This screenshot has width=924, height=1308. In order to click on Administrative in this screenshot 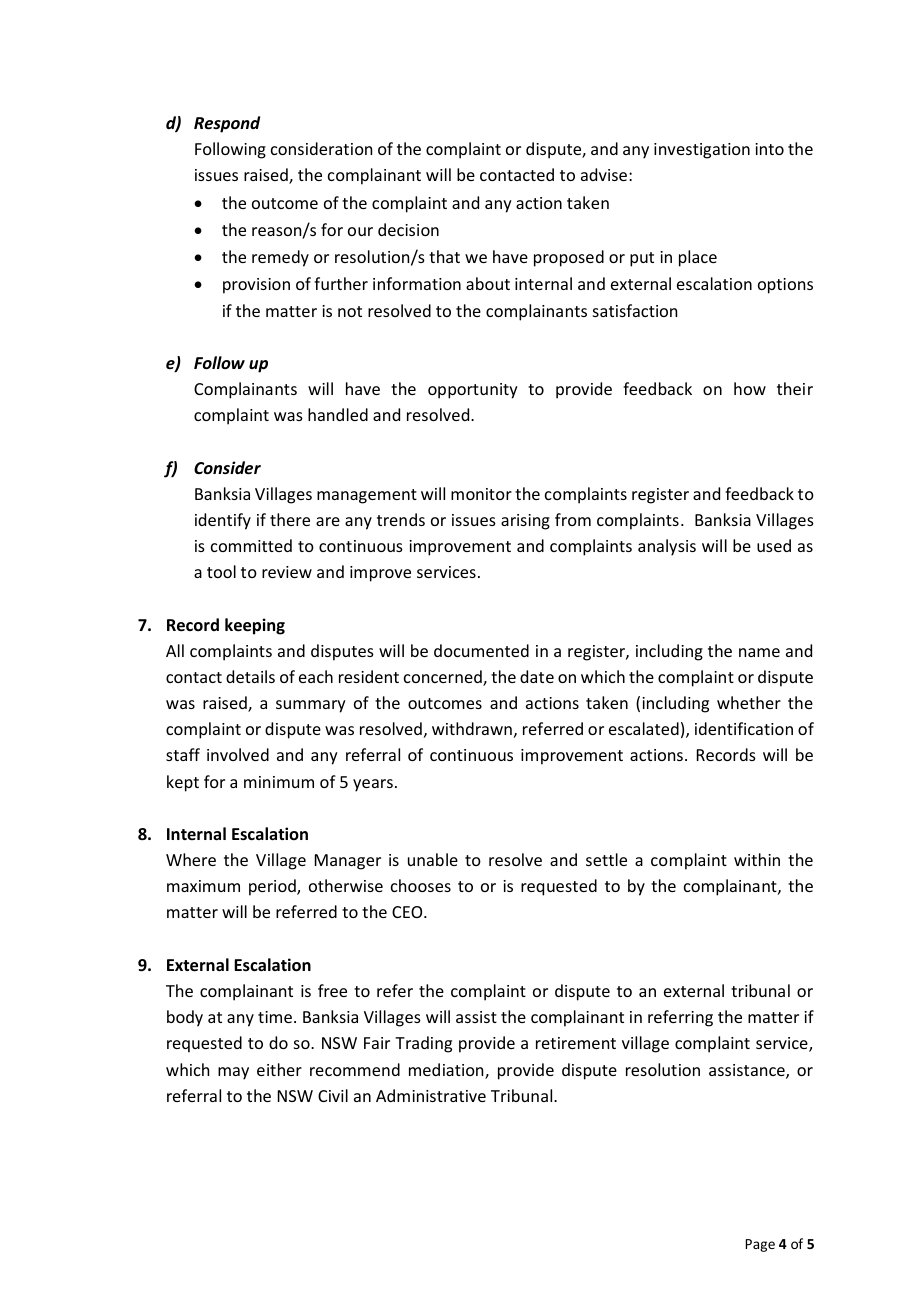, I will do `click(431, 1095)`.
